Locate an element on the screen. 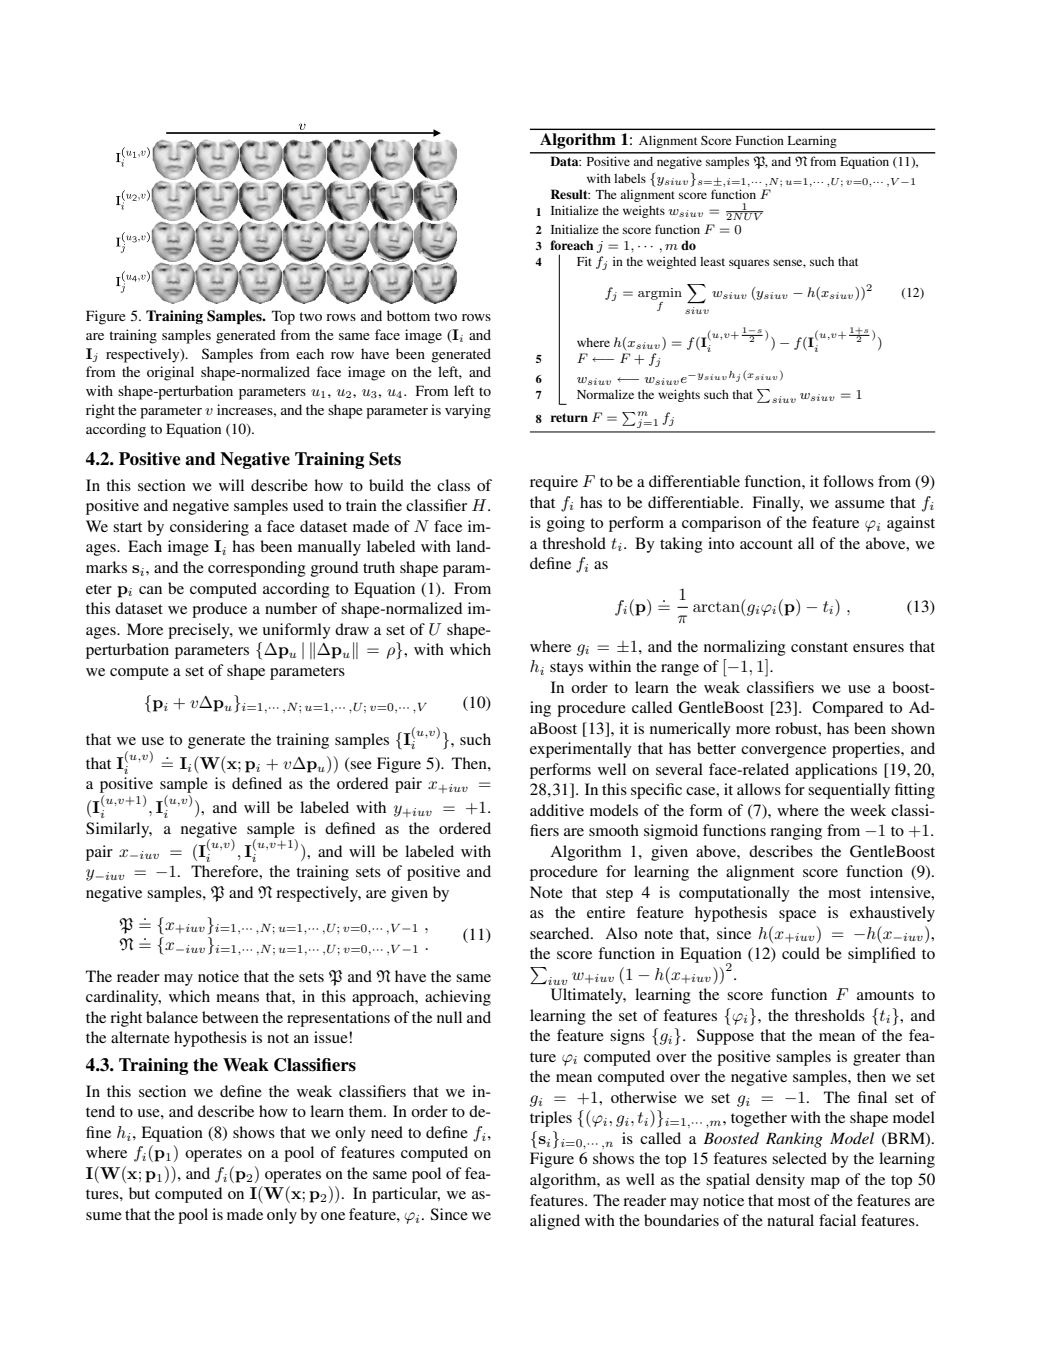  one is located at coordinates (333, 1216).
